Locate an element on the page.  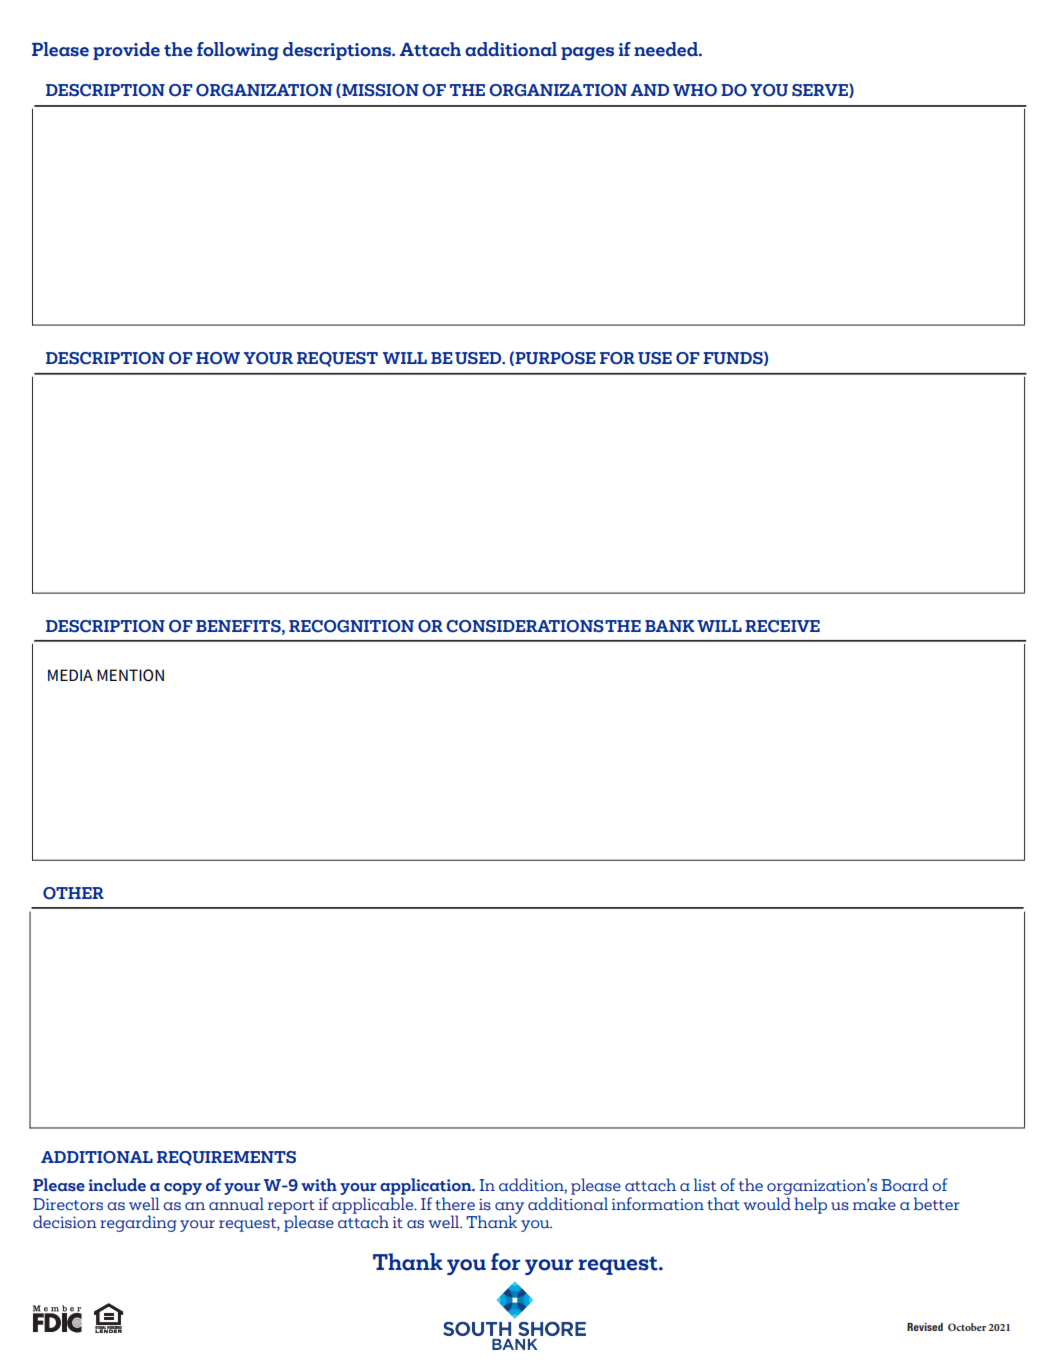
WHO is located at coordinates (695, 90).
